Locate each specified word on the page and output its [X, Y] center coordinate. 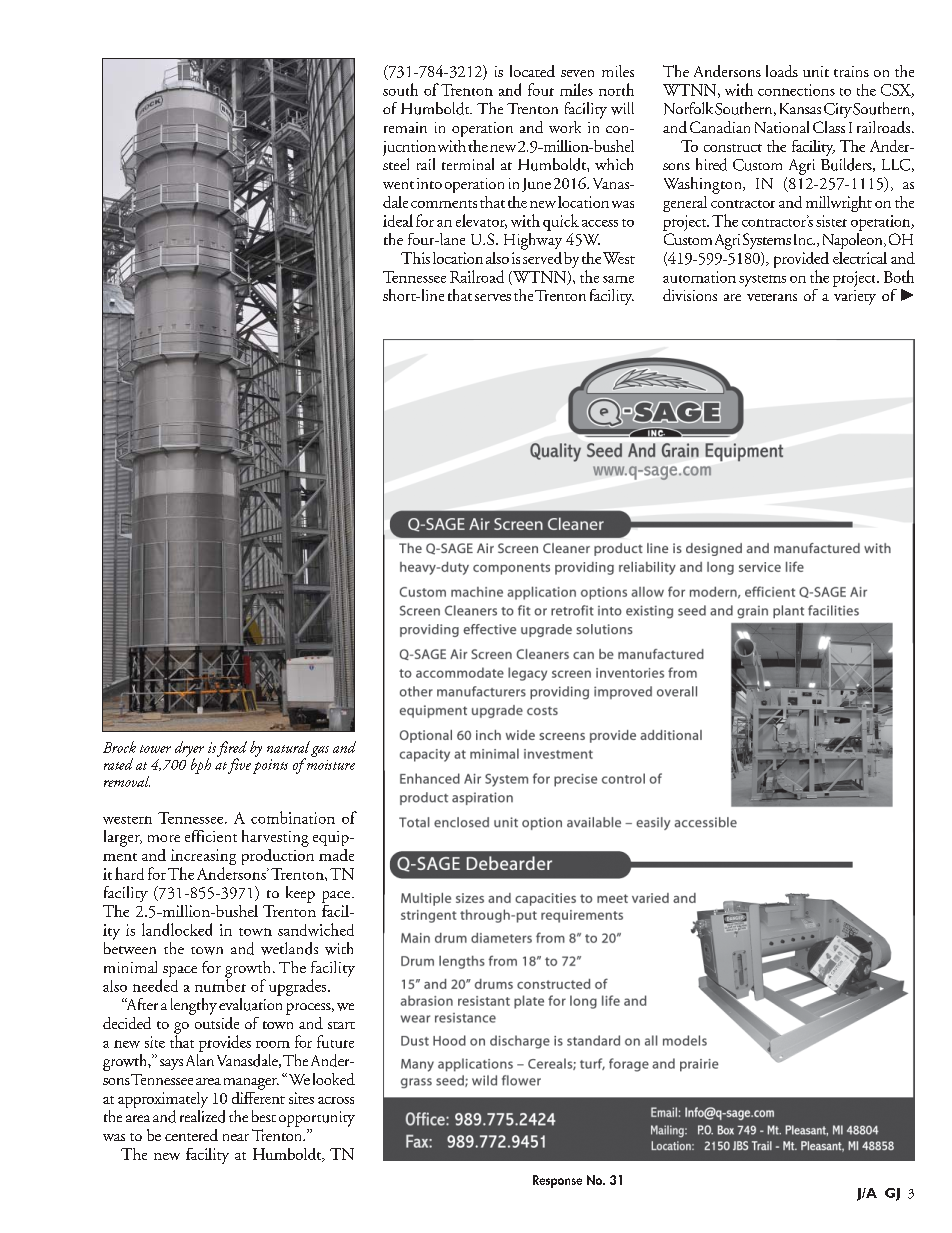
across [336, 1100]
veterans [772, 297]
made [336, 855]
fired [232, 750]
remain [405, 127]
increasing [203, 858]
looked [334, 1079]
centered [191, 1135]
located [532, 71]
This [415, 258]
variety [855, 297]
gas [320, 751]
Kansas [800, 108]
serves [493, 297]
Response [557, 1181]
